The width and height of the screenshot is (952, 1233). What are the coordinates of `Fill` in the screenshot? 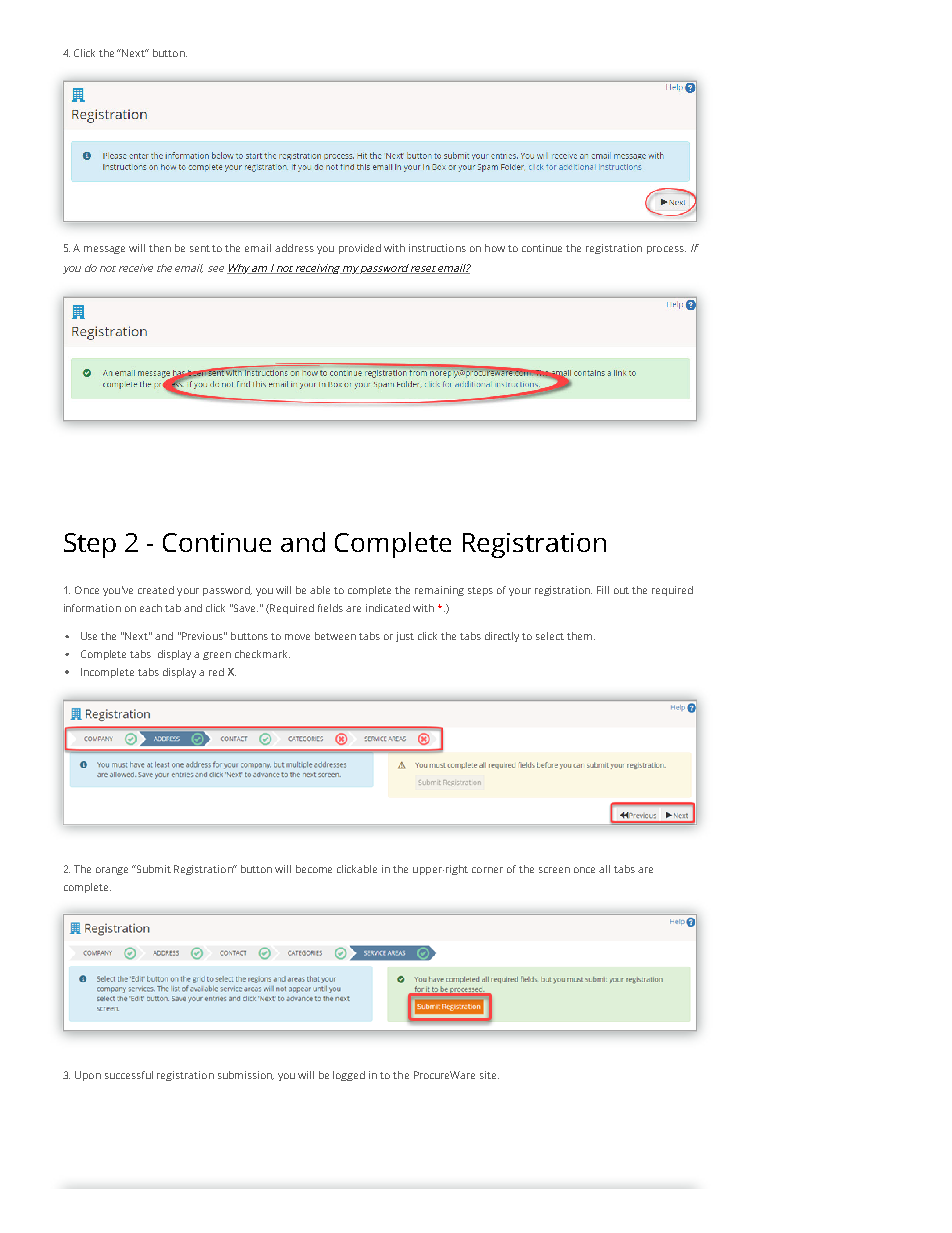 It's located at (603, 590).
